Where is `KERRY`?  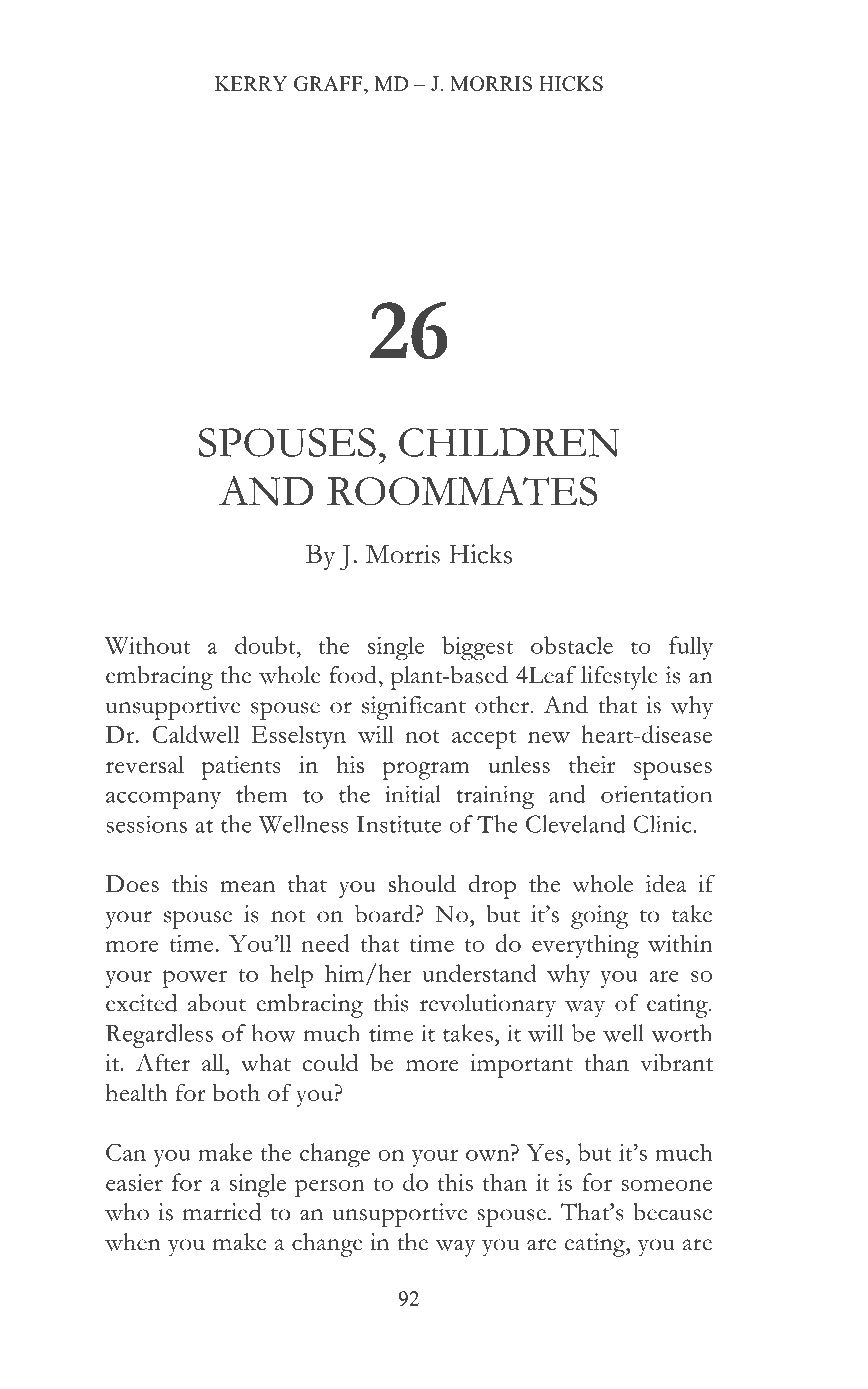
KERRY is located at coordinates (251, 83).
